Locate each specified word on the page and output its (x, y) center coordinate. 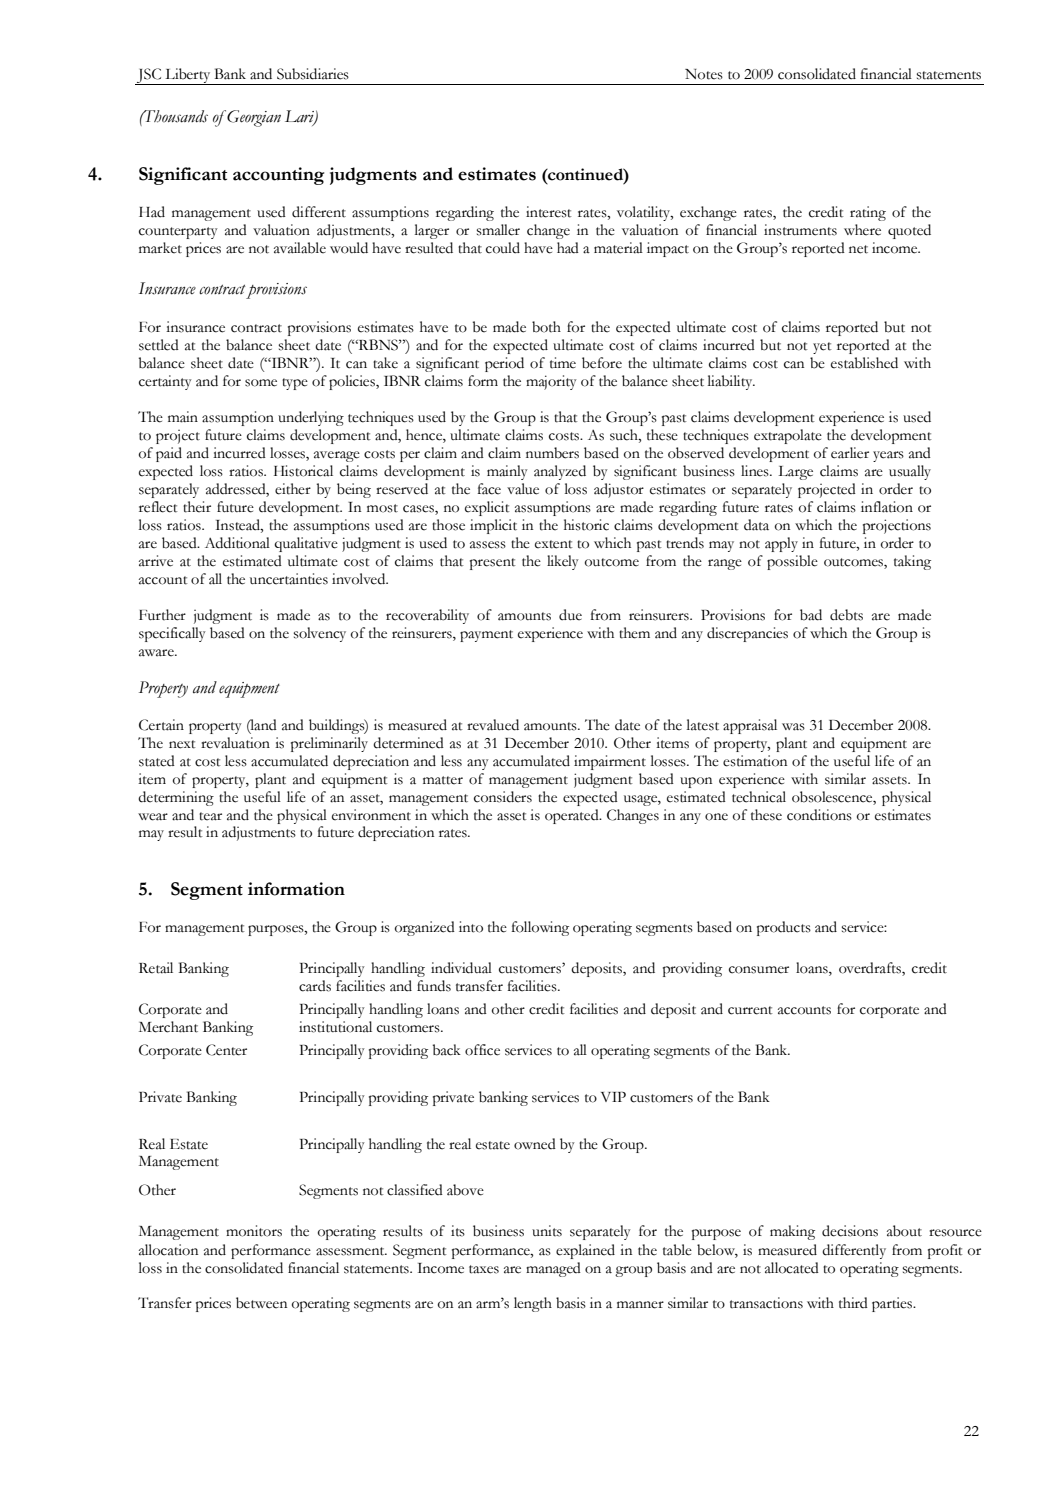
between (261, 1303)
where (862, 230)
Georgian (253, 118)
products (784, 928)
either (293, 489)
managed (553, 1269)
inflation (887, 507)
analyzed (560, 472)
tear (210, 816)
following (540, 928)
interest (549, 212)
